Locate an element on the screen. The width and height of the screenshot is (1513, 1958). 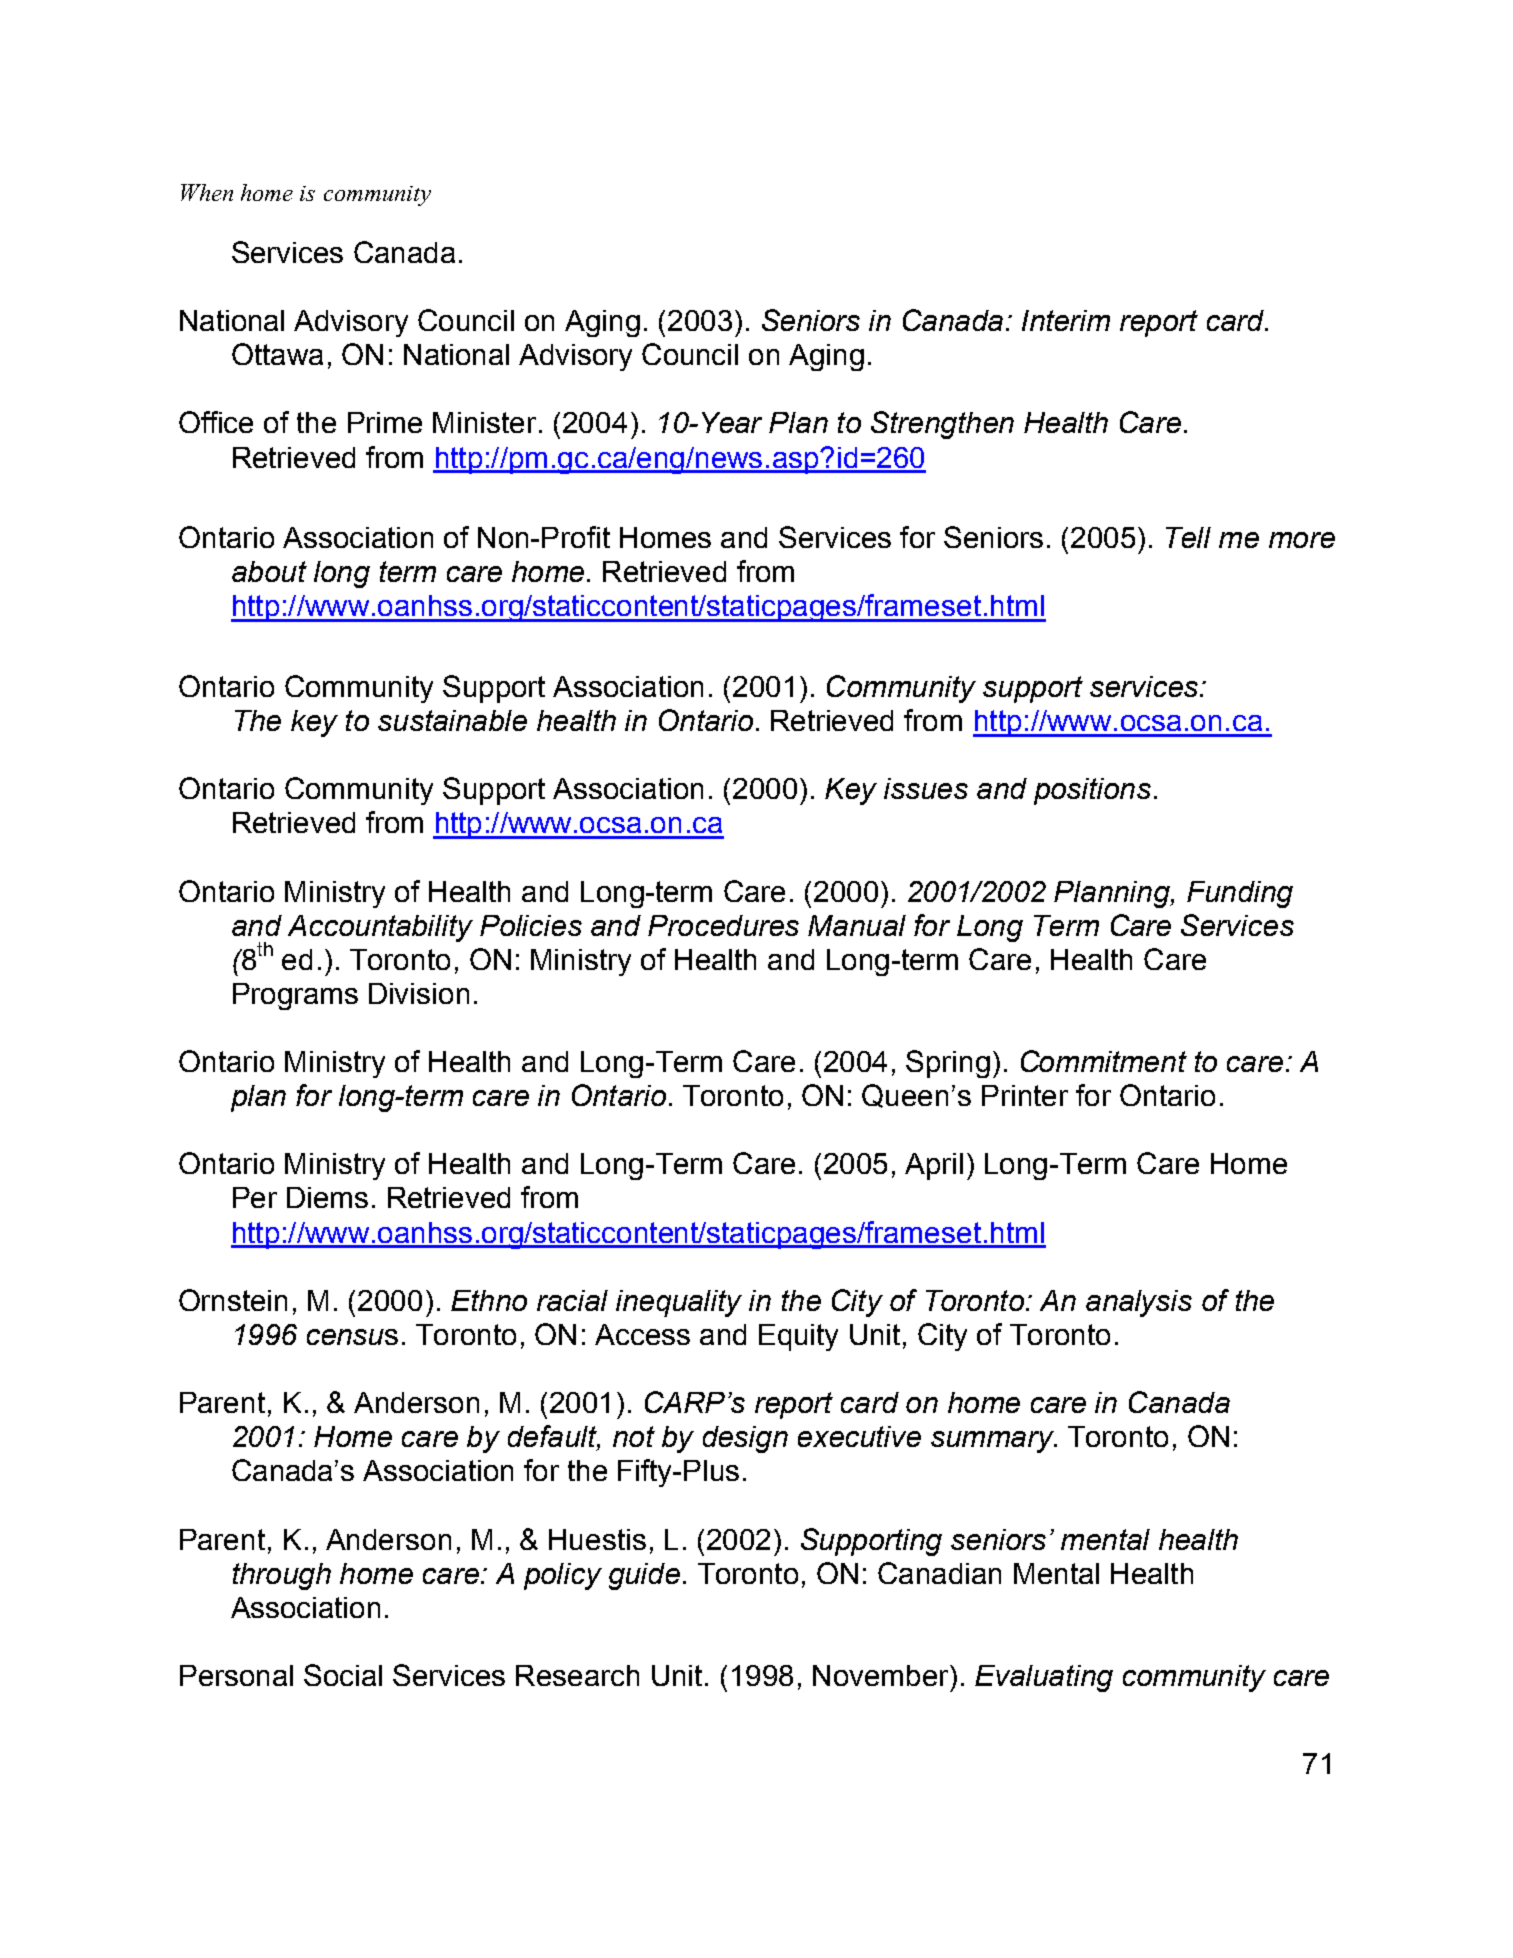
Interim is located at coordinates (1066, 320).
